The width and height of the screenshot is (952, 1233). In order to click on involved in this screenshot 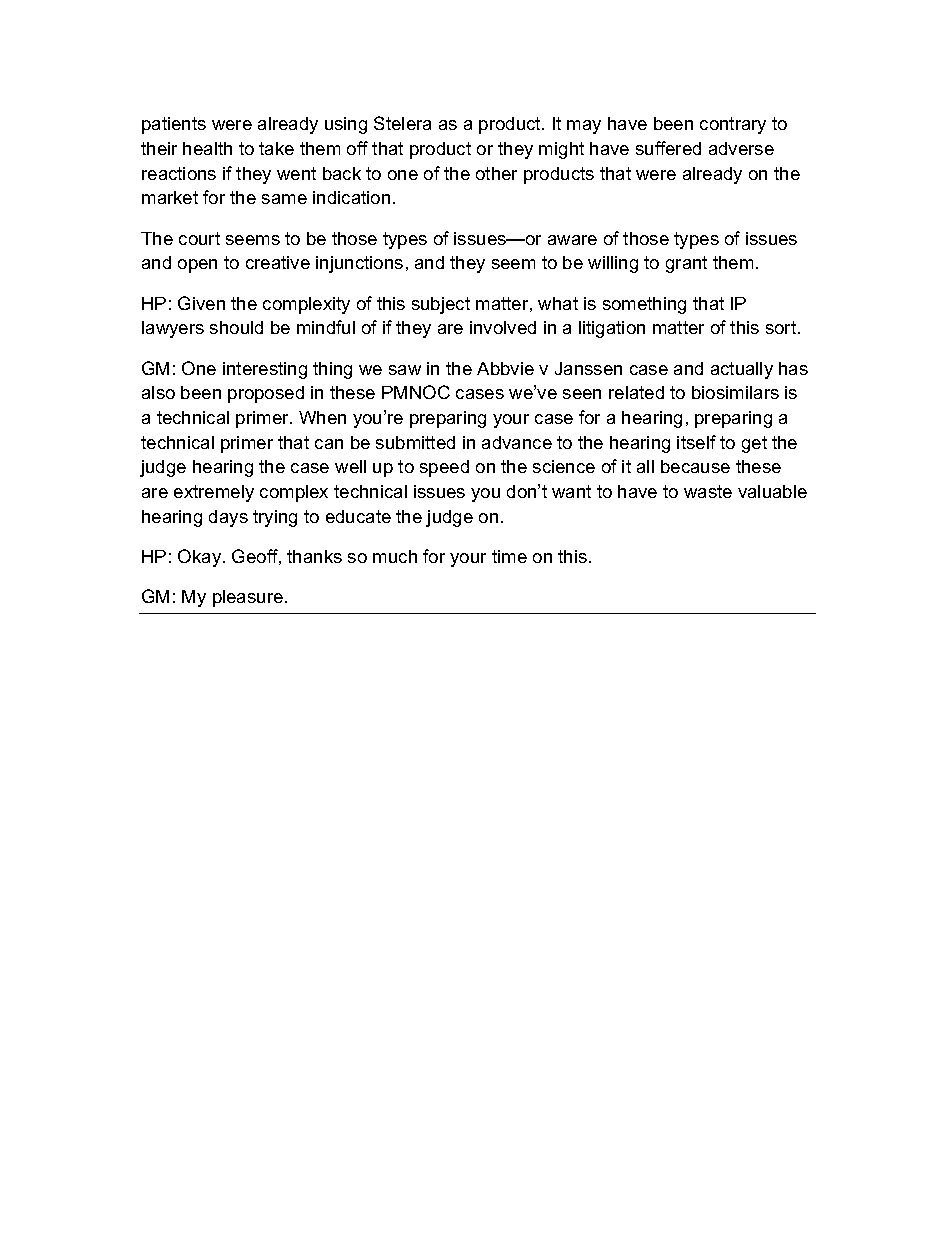, I will do `click(503, 327)`.
